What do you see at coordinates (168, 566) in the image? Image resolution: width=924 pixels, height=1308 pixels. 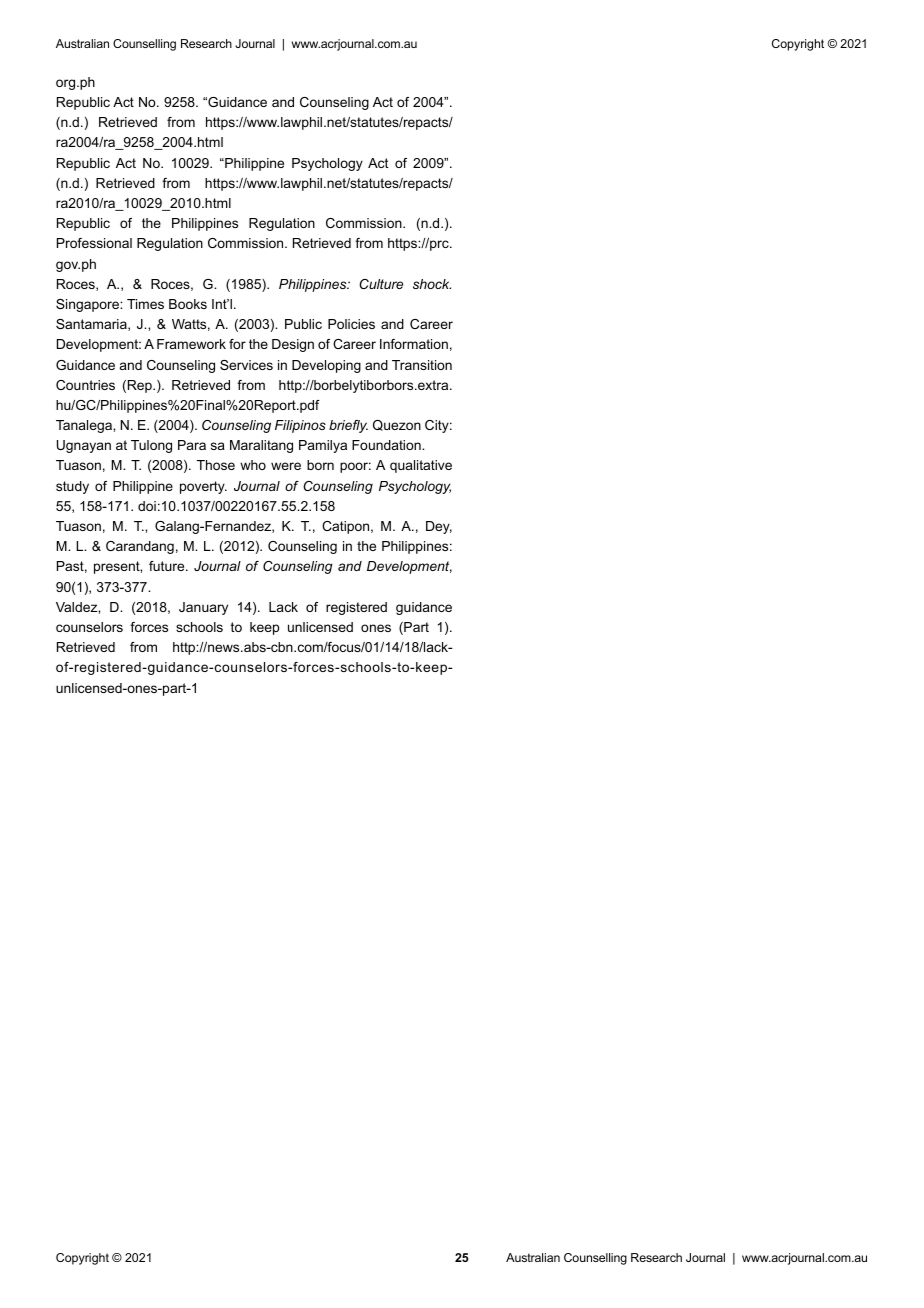 I see `future` at bounding box center [168, 566].
